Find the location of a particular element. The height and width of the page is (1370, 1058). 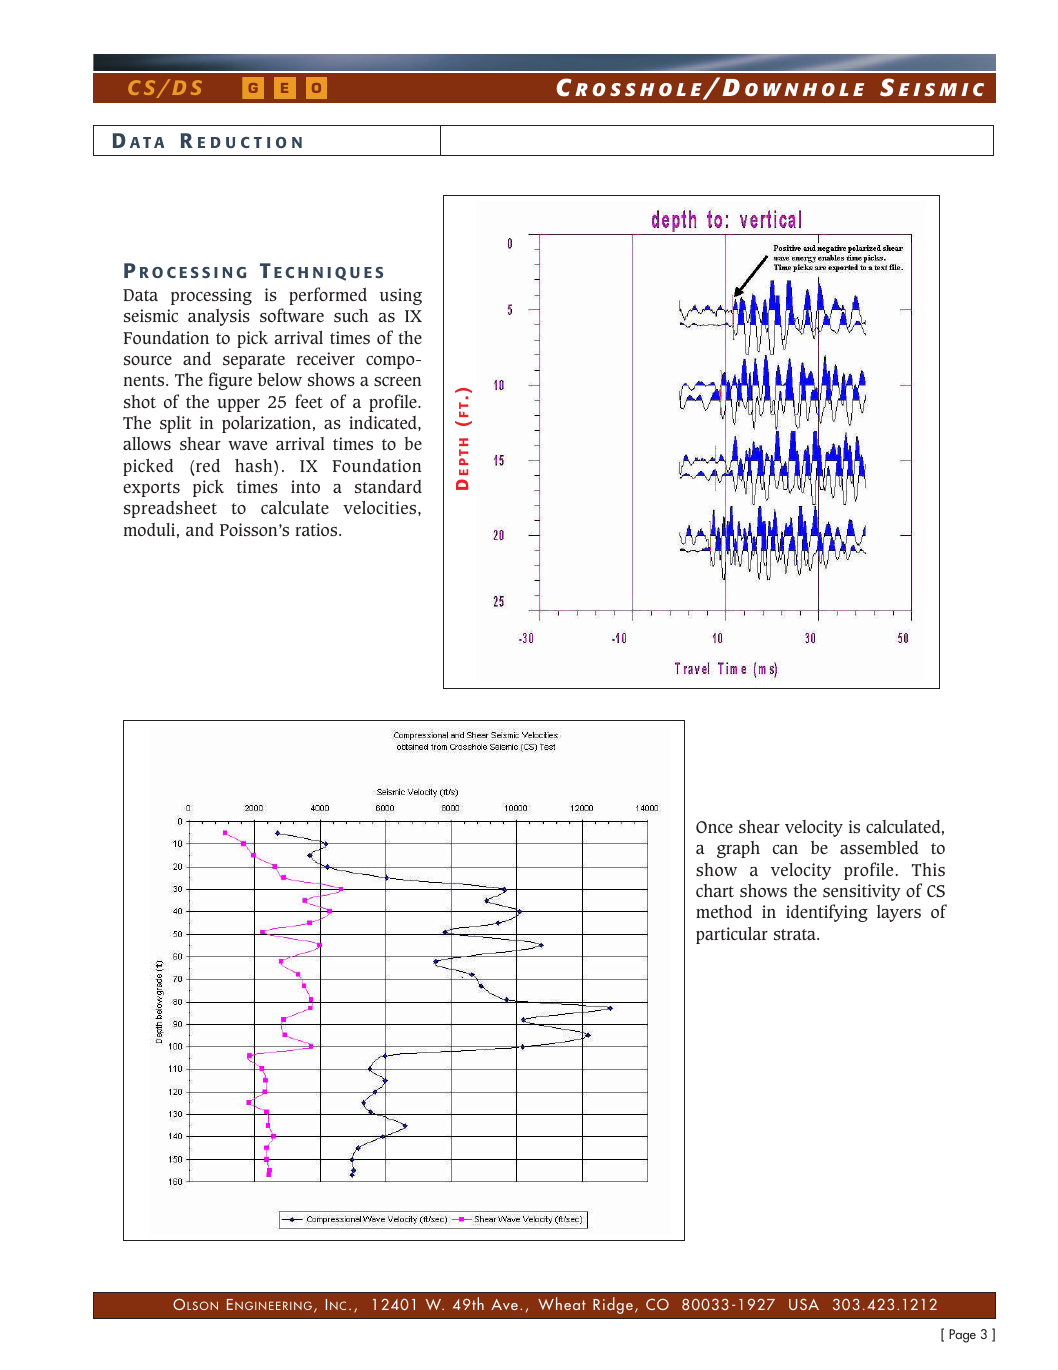

standard is located at coordinates (388, 486).
